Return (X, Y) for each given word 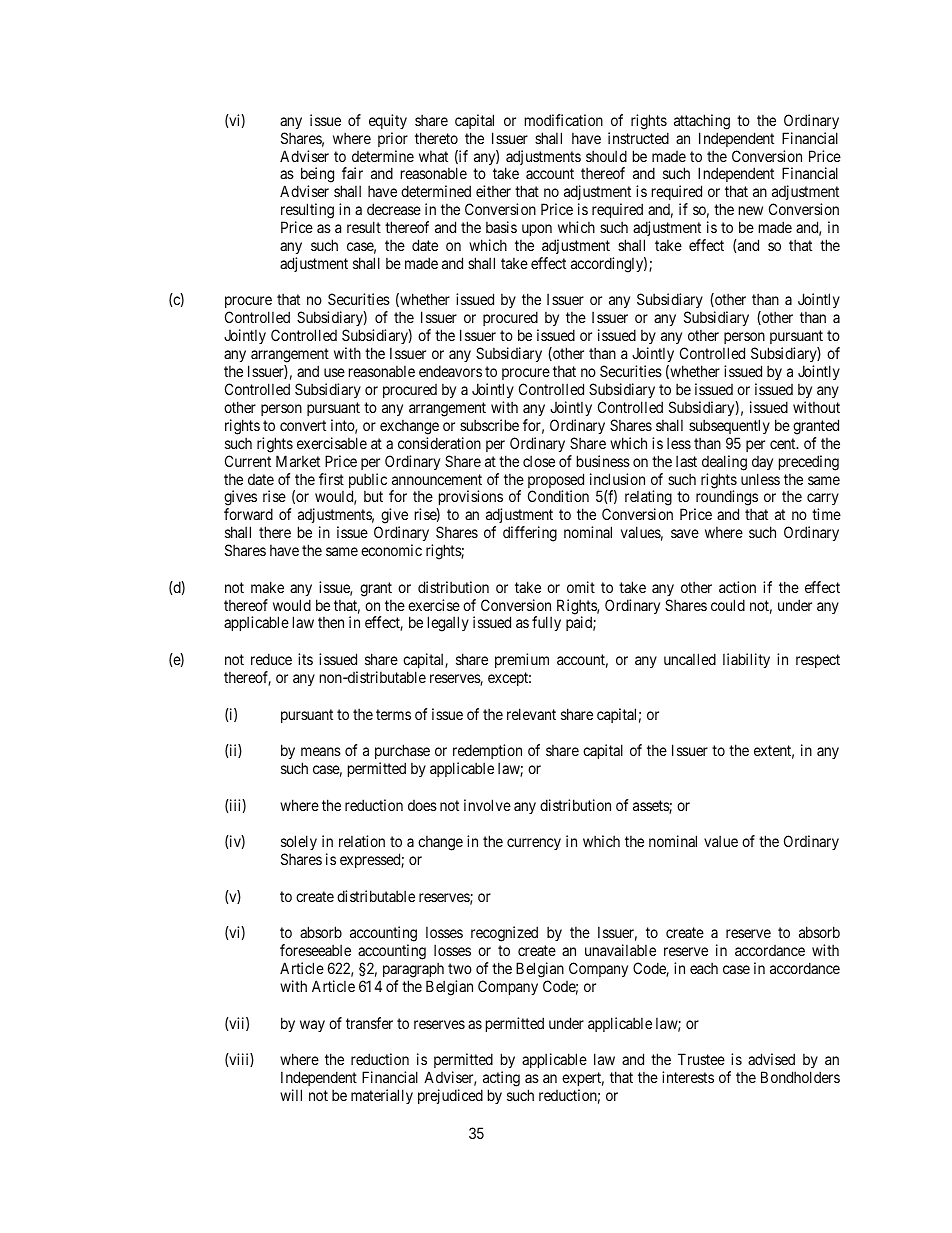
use (334, 372)
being (317, 176)
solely (299, 844)
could (728, 605)
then (331, 622)
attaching (702, 122)
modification (564, 120)
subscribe (489, 425)
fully (546, 623)
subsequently (729, 426)
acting (500, 1080)
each (704, 968)
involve (487, 805)
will (291, 1095)
